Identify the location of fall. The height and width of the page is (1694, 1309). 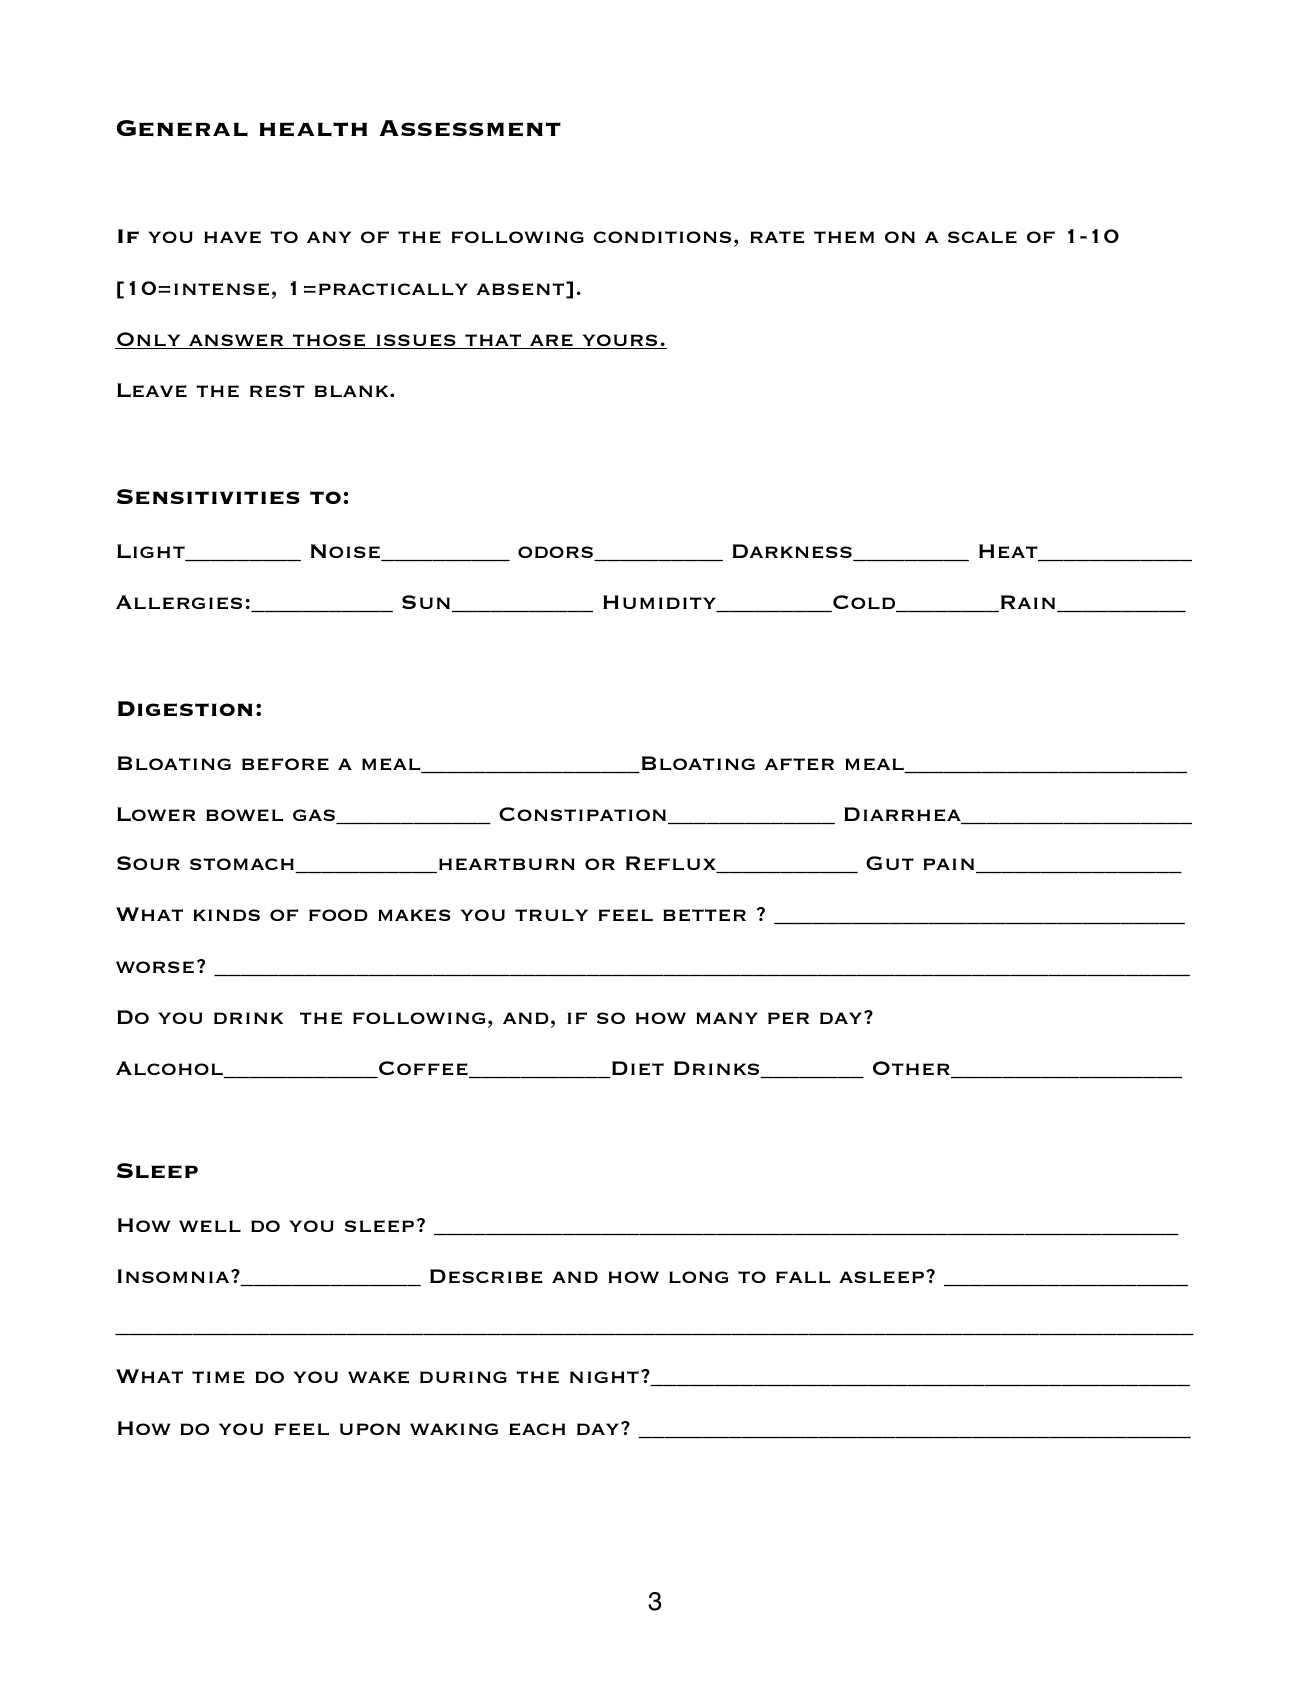
(803, 1277).
